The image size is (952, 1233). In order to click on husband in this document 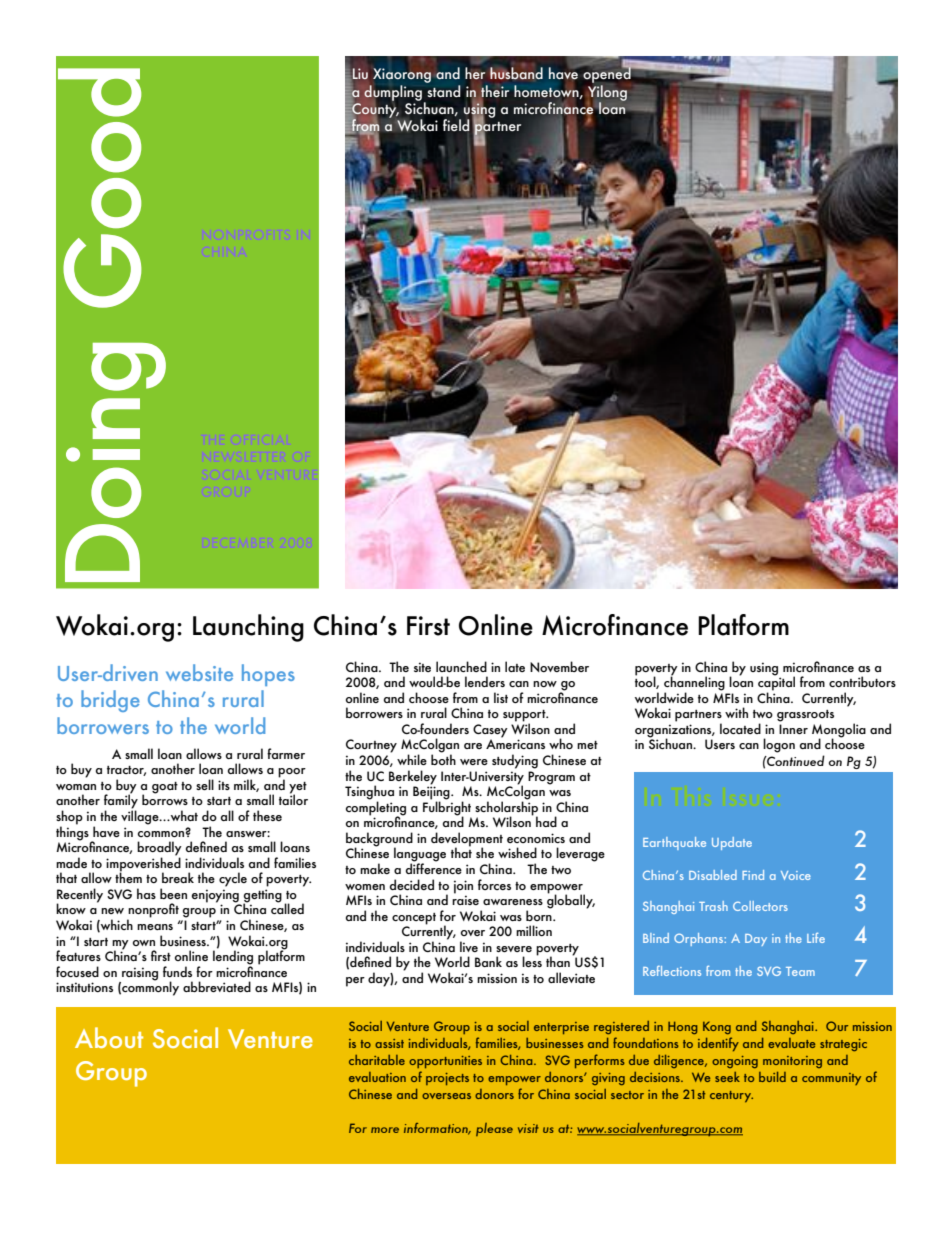, I will do `click(516, 72)`.
